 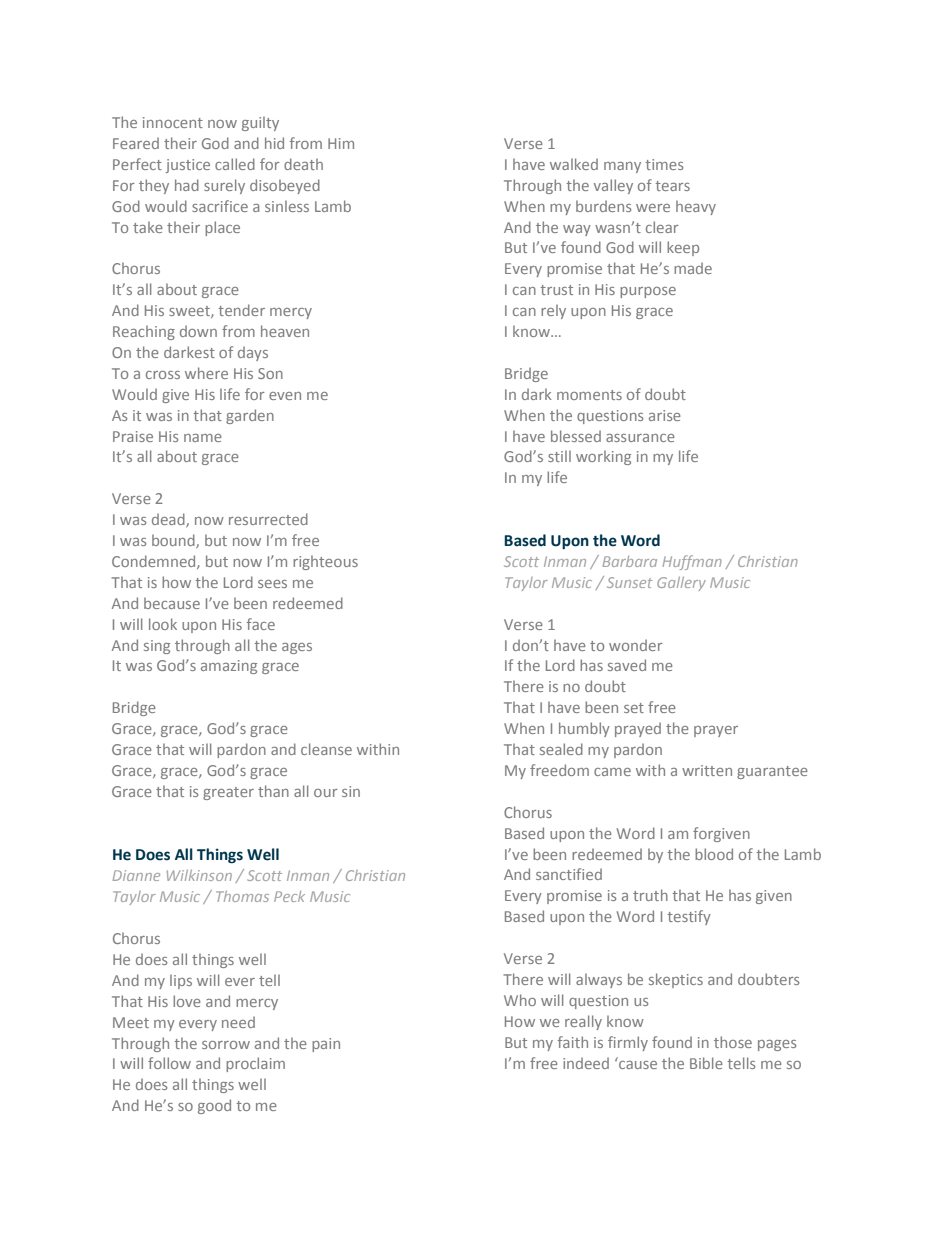 I want to click on Him, so click(x=341, y=143).
